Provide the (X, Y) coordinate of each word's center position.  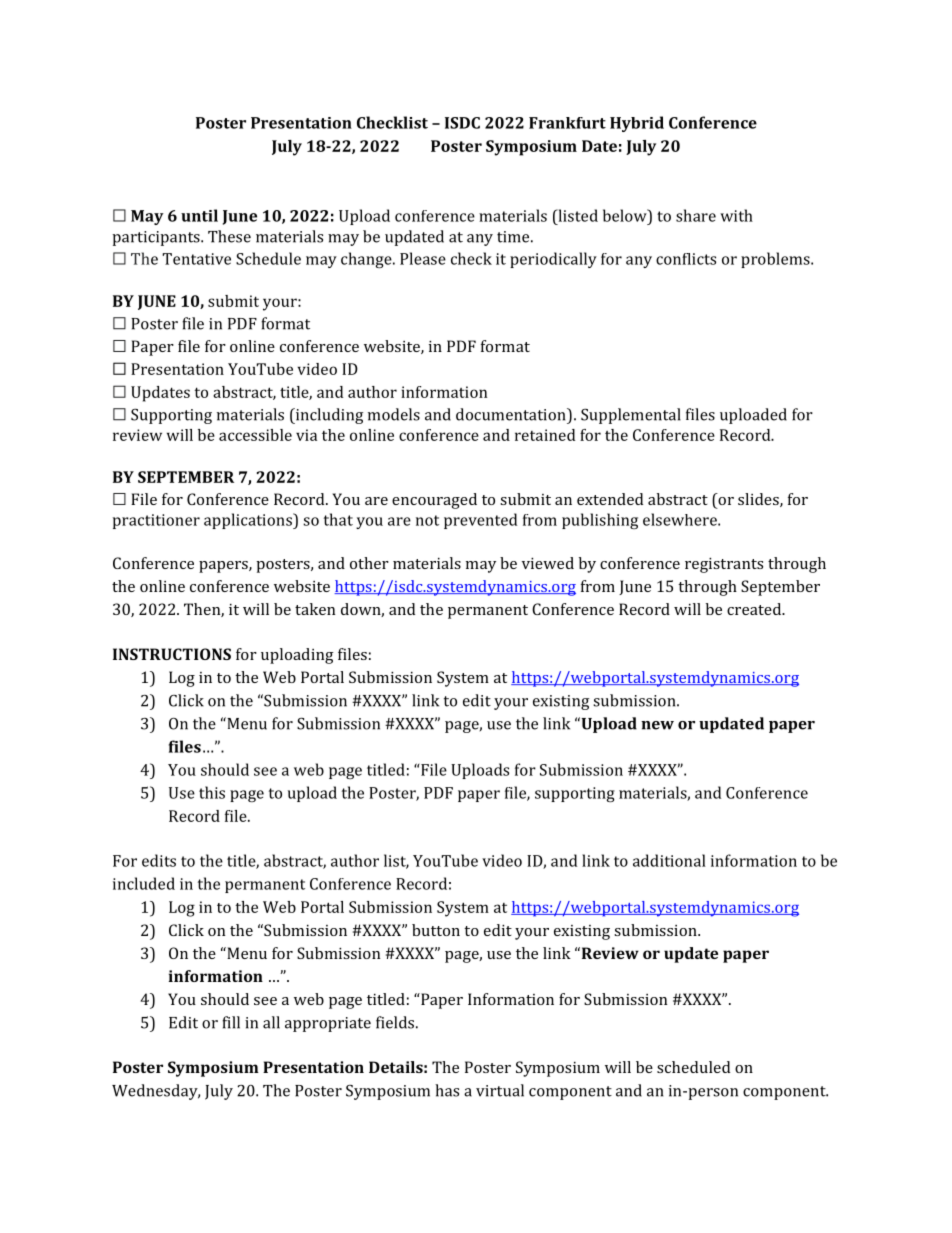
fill (231, 1022)
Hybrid (637, 124)
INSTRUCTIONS (172, 654)
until (199, 215)
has (447, 1090)
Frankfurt (567, 123)
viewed (548, 563)
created (755, 609)
